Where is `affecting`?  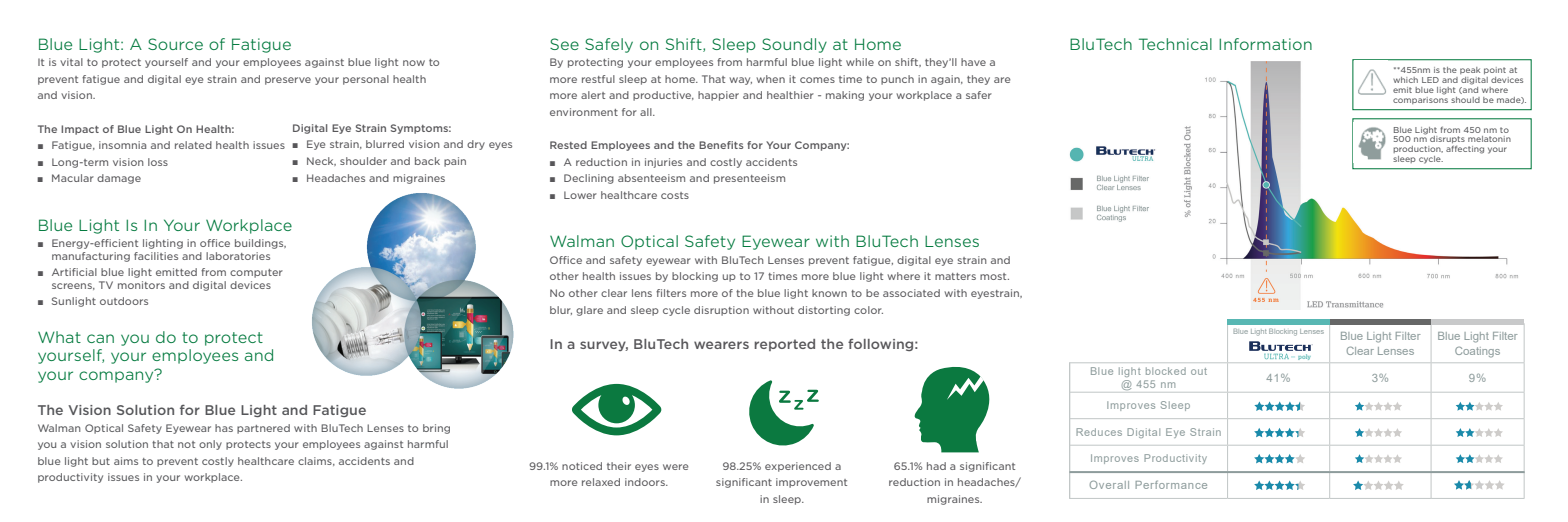 affecting is located at coordinates (1465, 149).
